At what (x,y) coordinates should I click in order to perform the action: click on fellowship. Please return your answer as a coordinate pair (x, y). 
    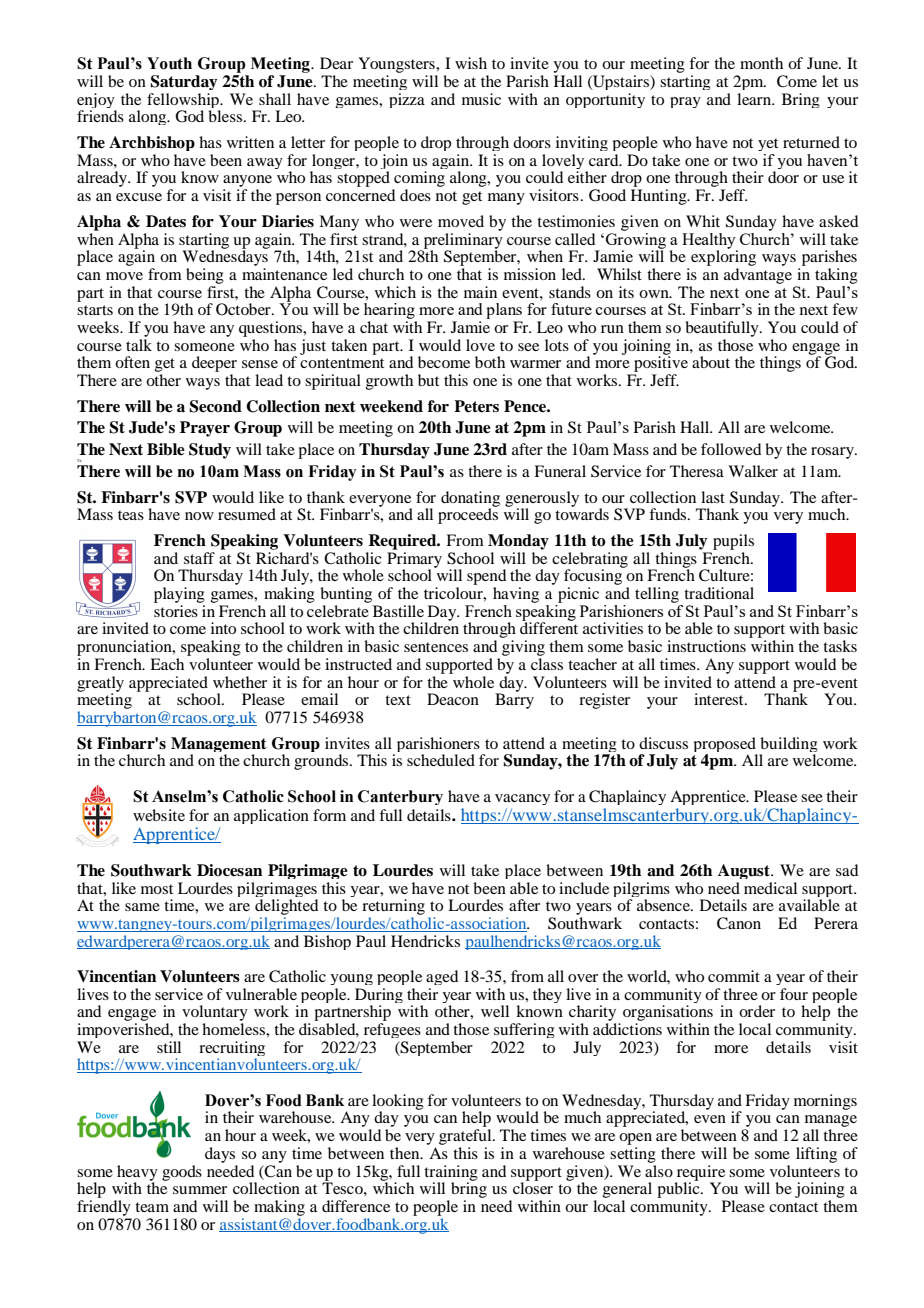
    Looking at the image, I should click on (184, 102).
